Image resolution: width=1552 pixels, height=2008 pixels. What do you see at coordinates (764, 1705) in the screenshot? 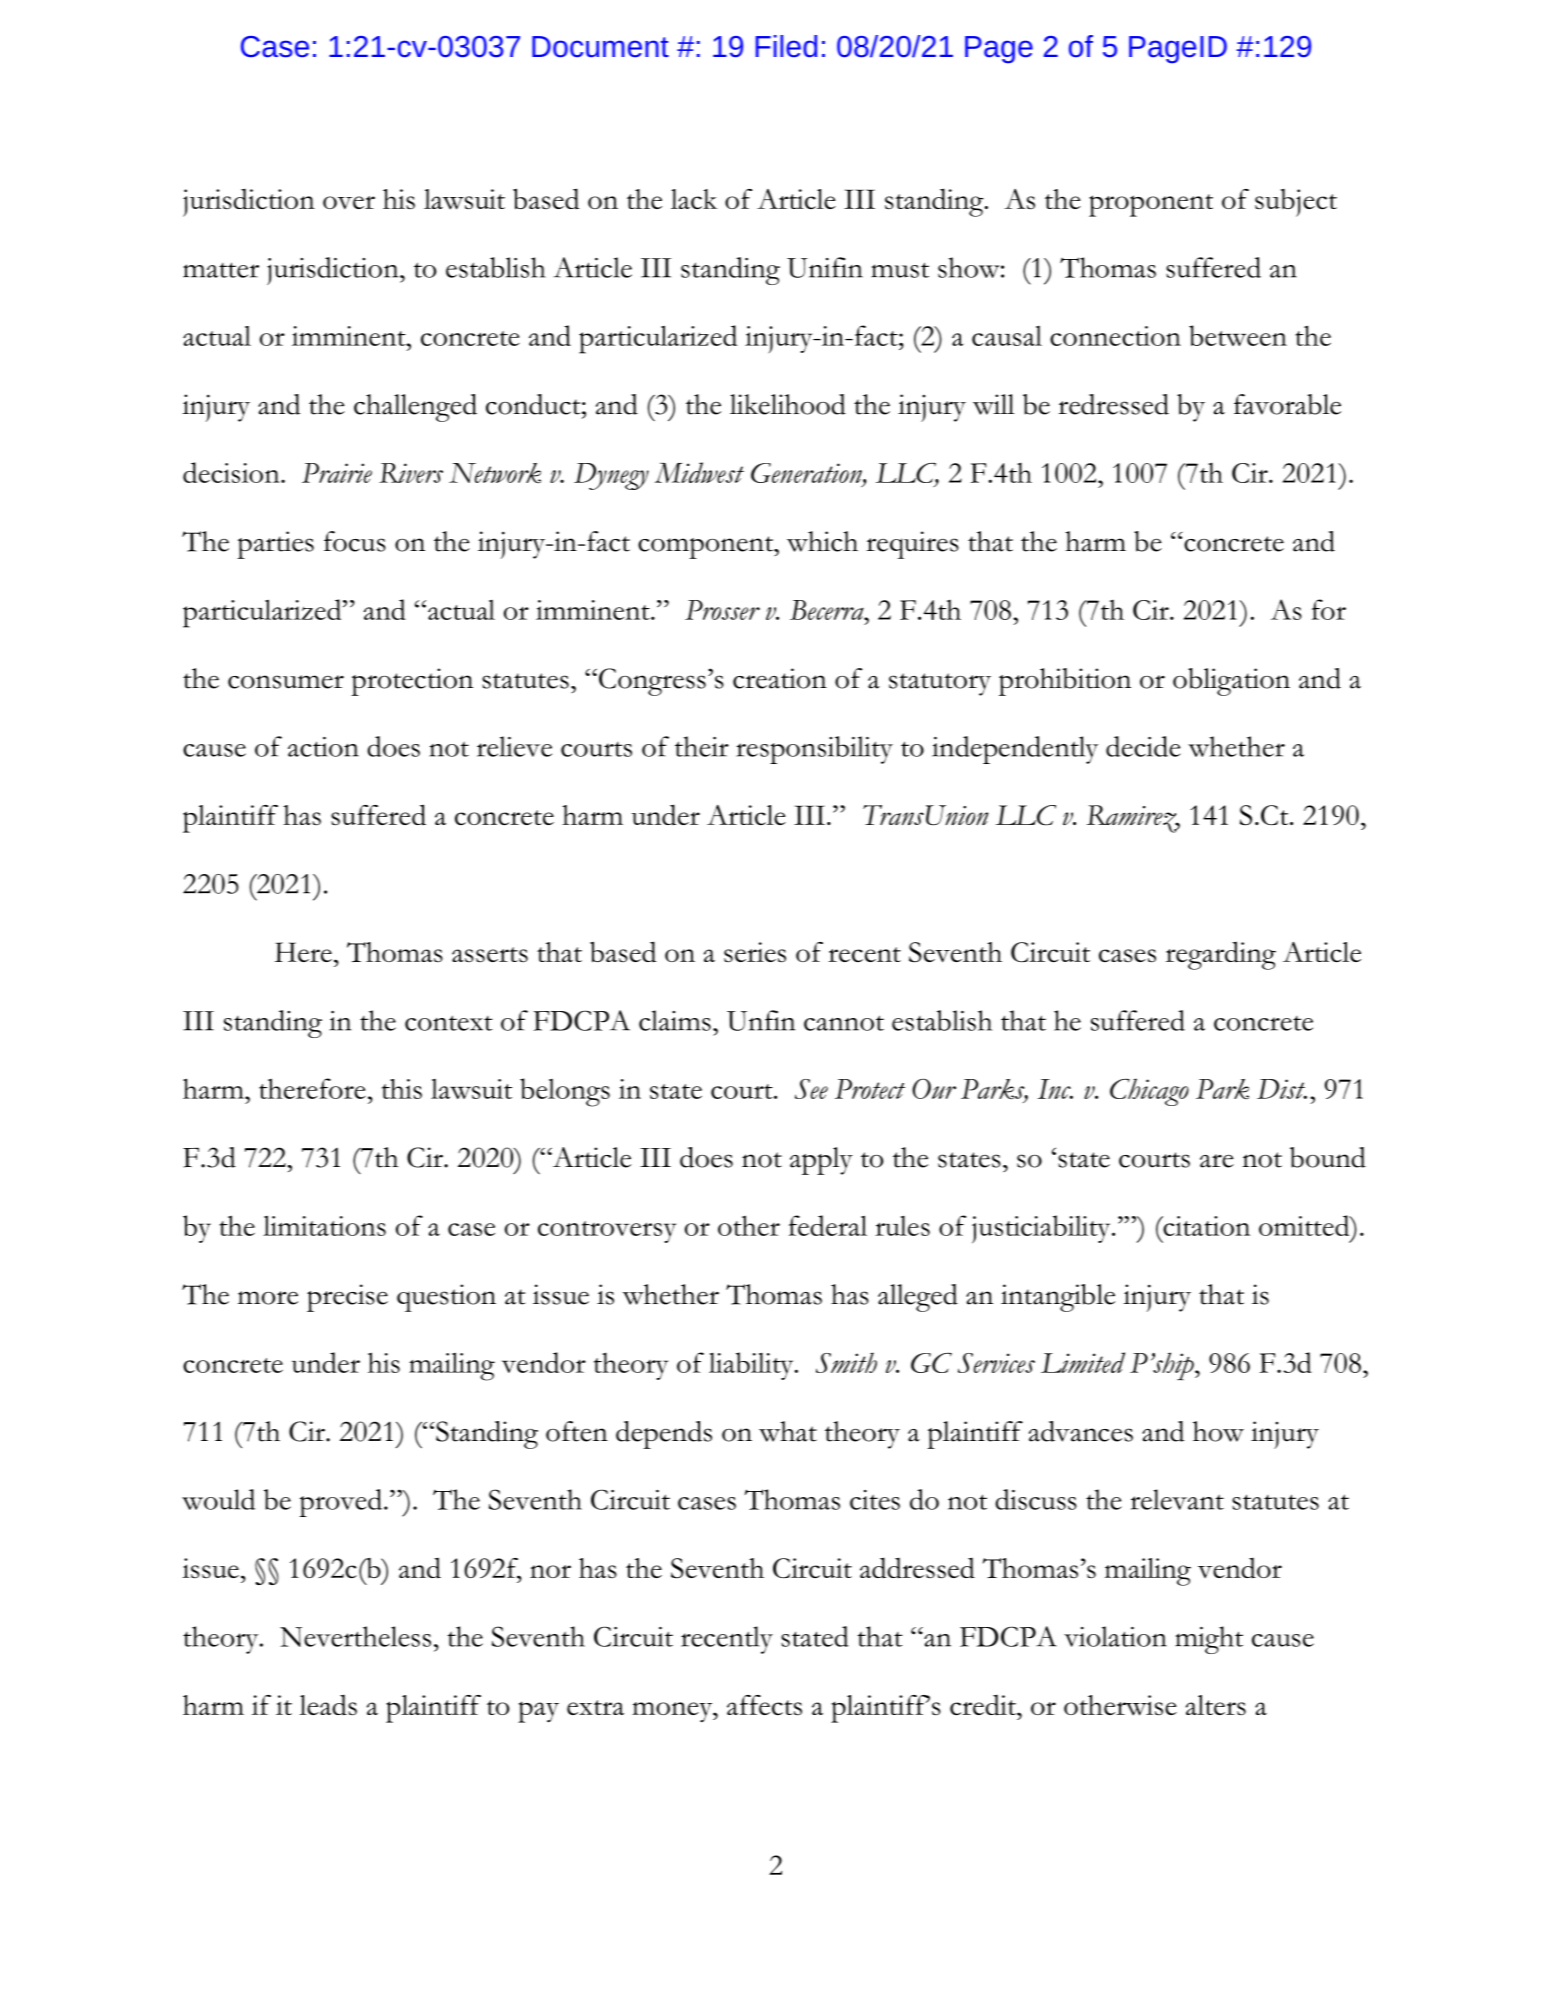
I see `affects` at bounding box center [764, 1705].
